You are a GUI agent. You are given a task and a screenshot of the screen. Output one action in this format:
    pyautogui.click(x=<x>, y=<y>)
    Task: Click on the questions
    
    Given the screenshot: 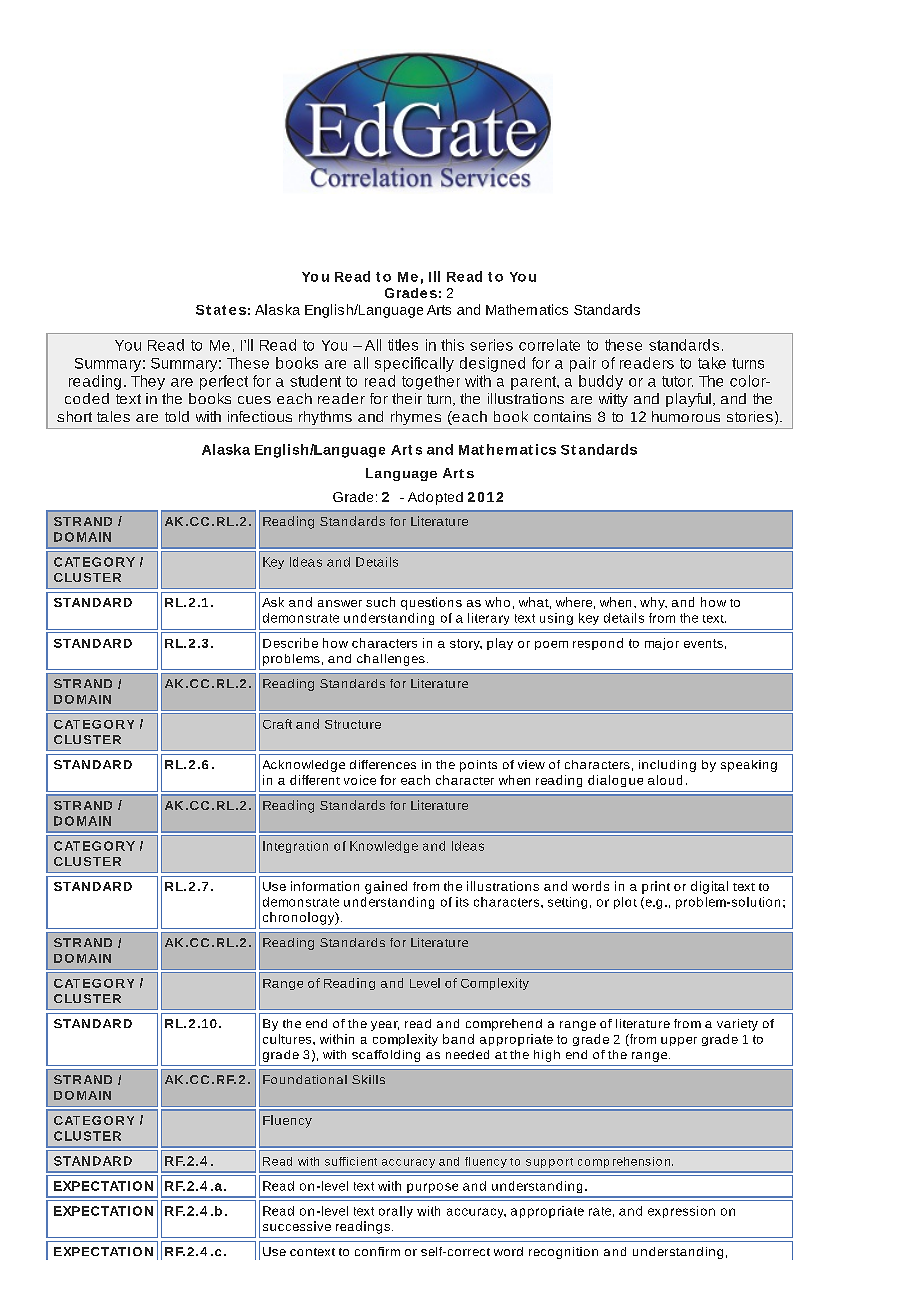 What is the action you would take?
    pyautogui.click(x=431, y=603)
